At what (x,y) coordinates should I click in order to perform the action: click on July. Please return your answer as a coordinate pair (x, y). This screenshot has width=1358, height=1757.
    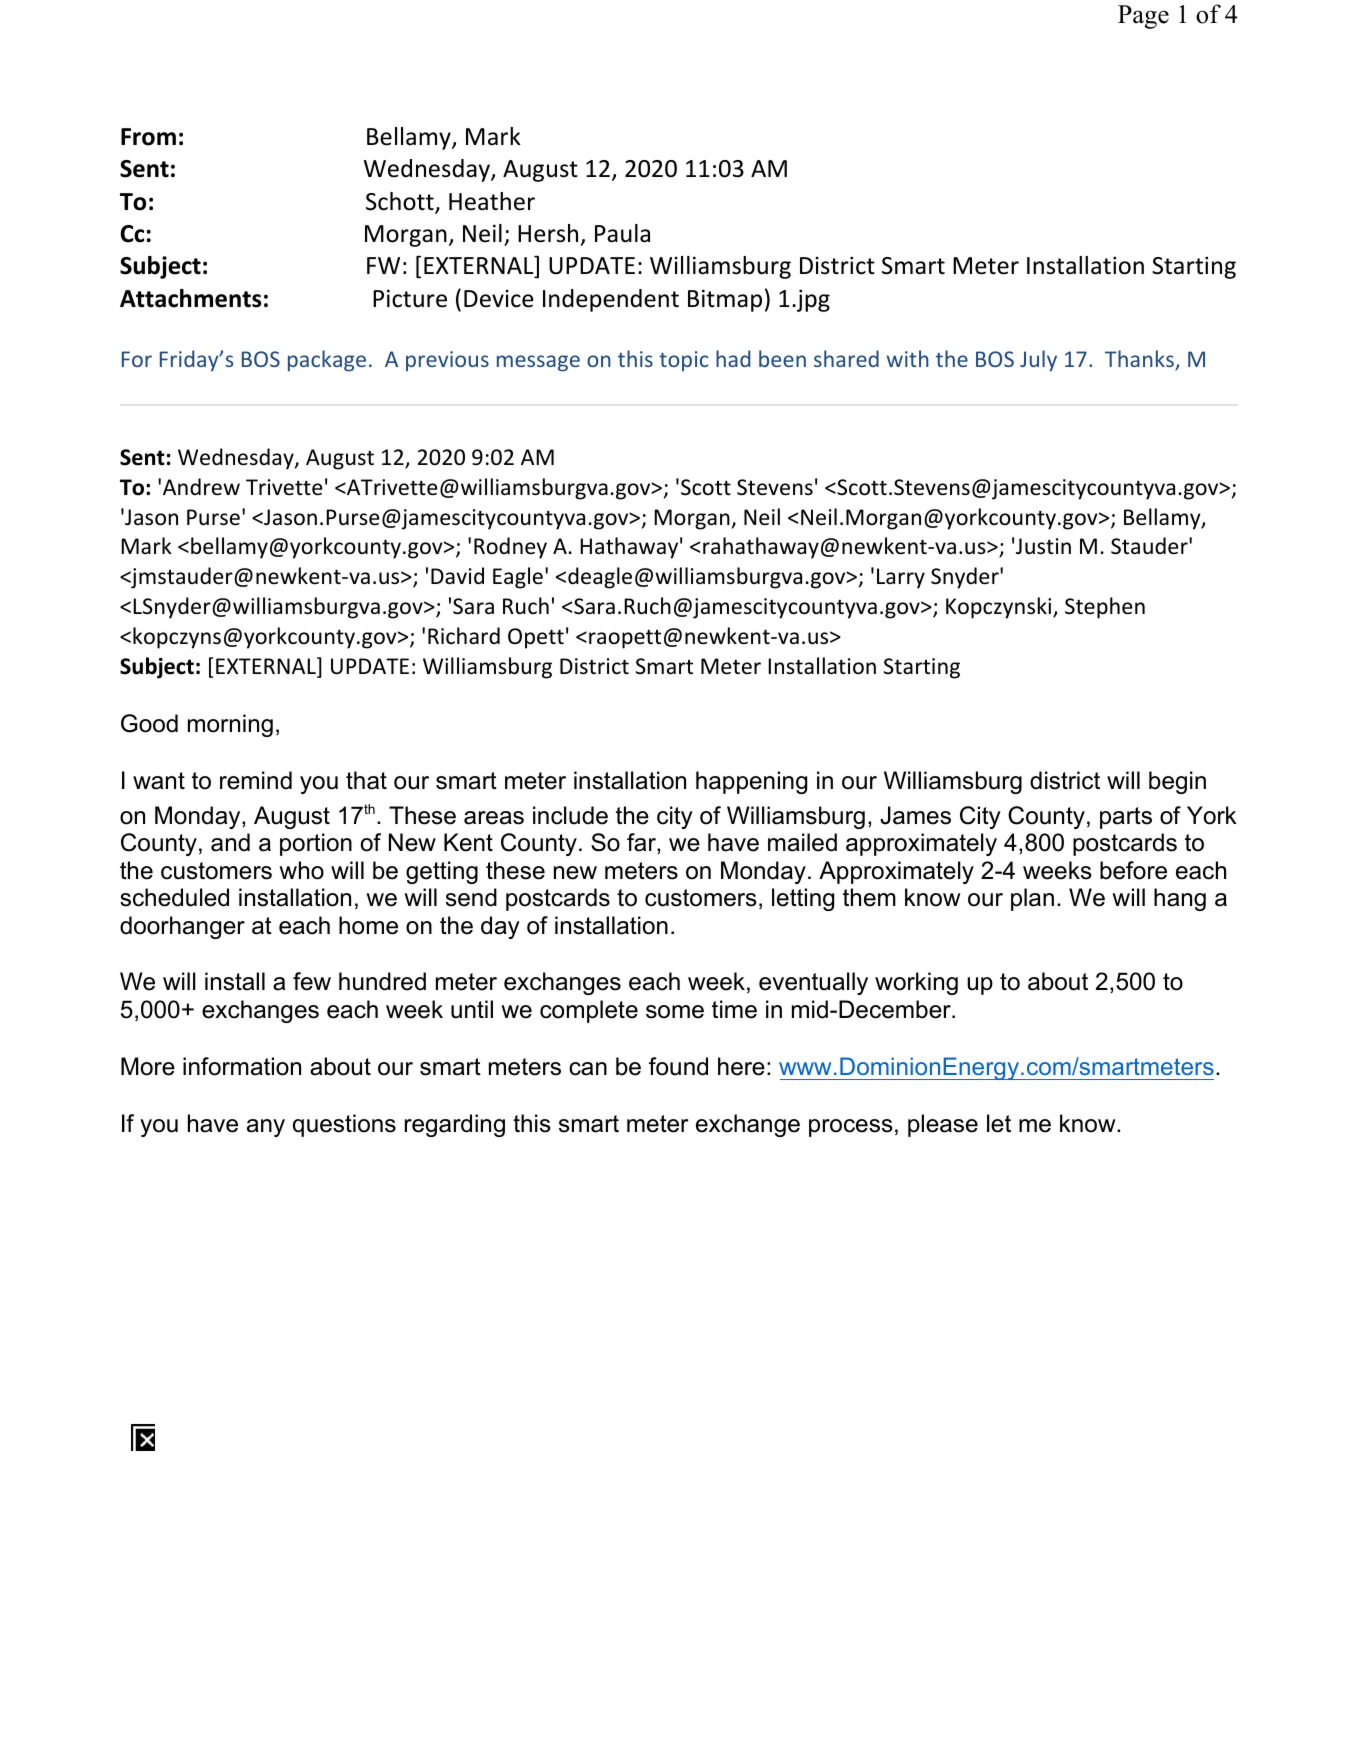
    Looking at the image, I should click on (1038, 361).
